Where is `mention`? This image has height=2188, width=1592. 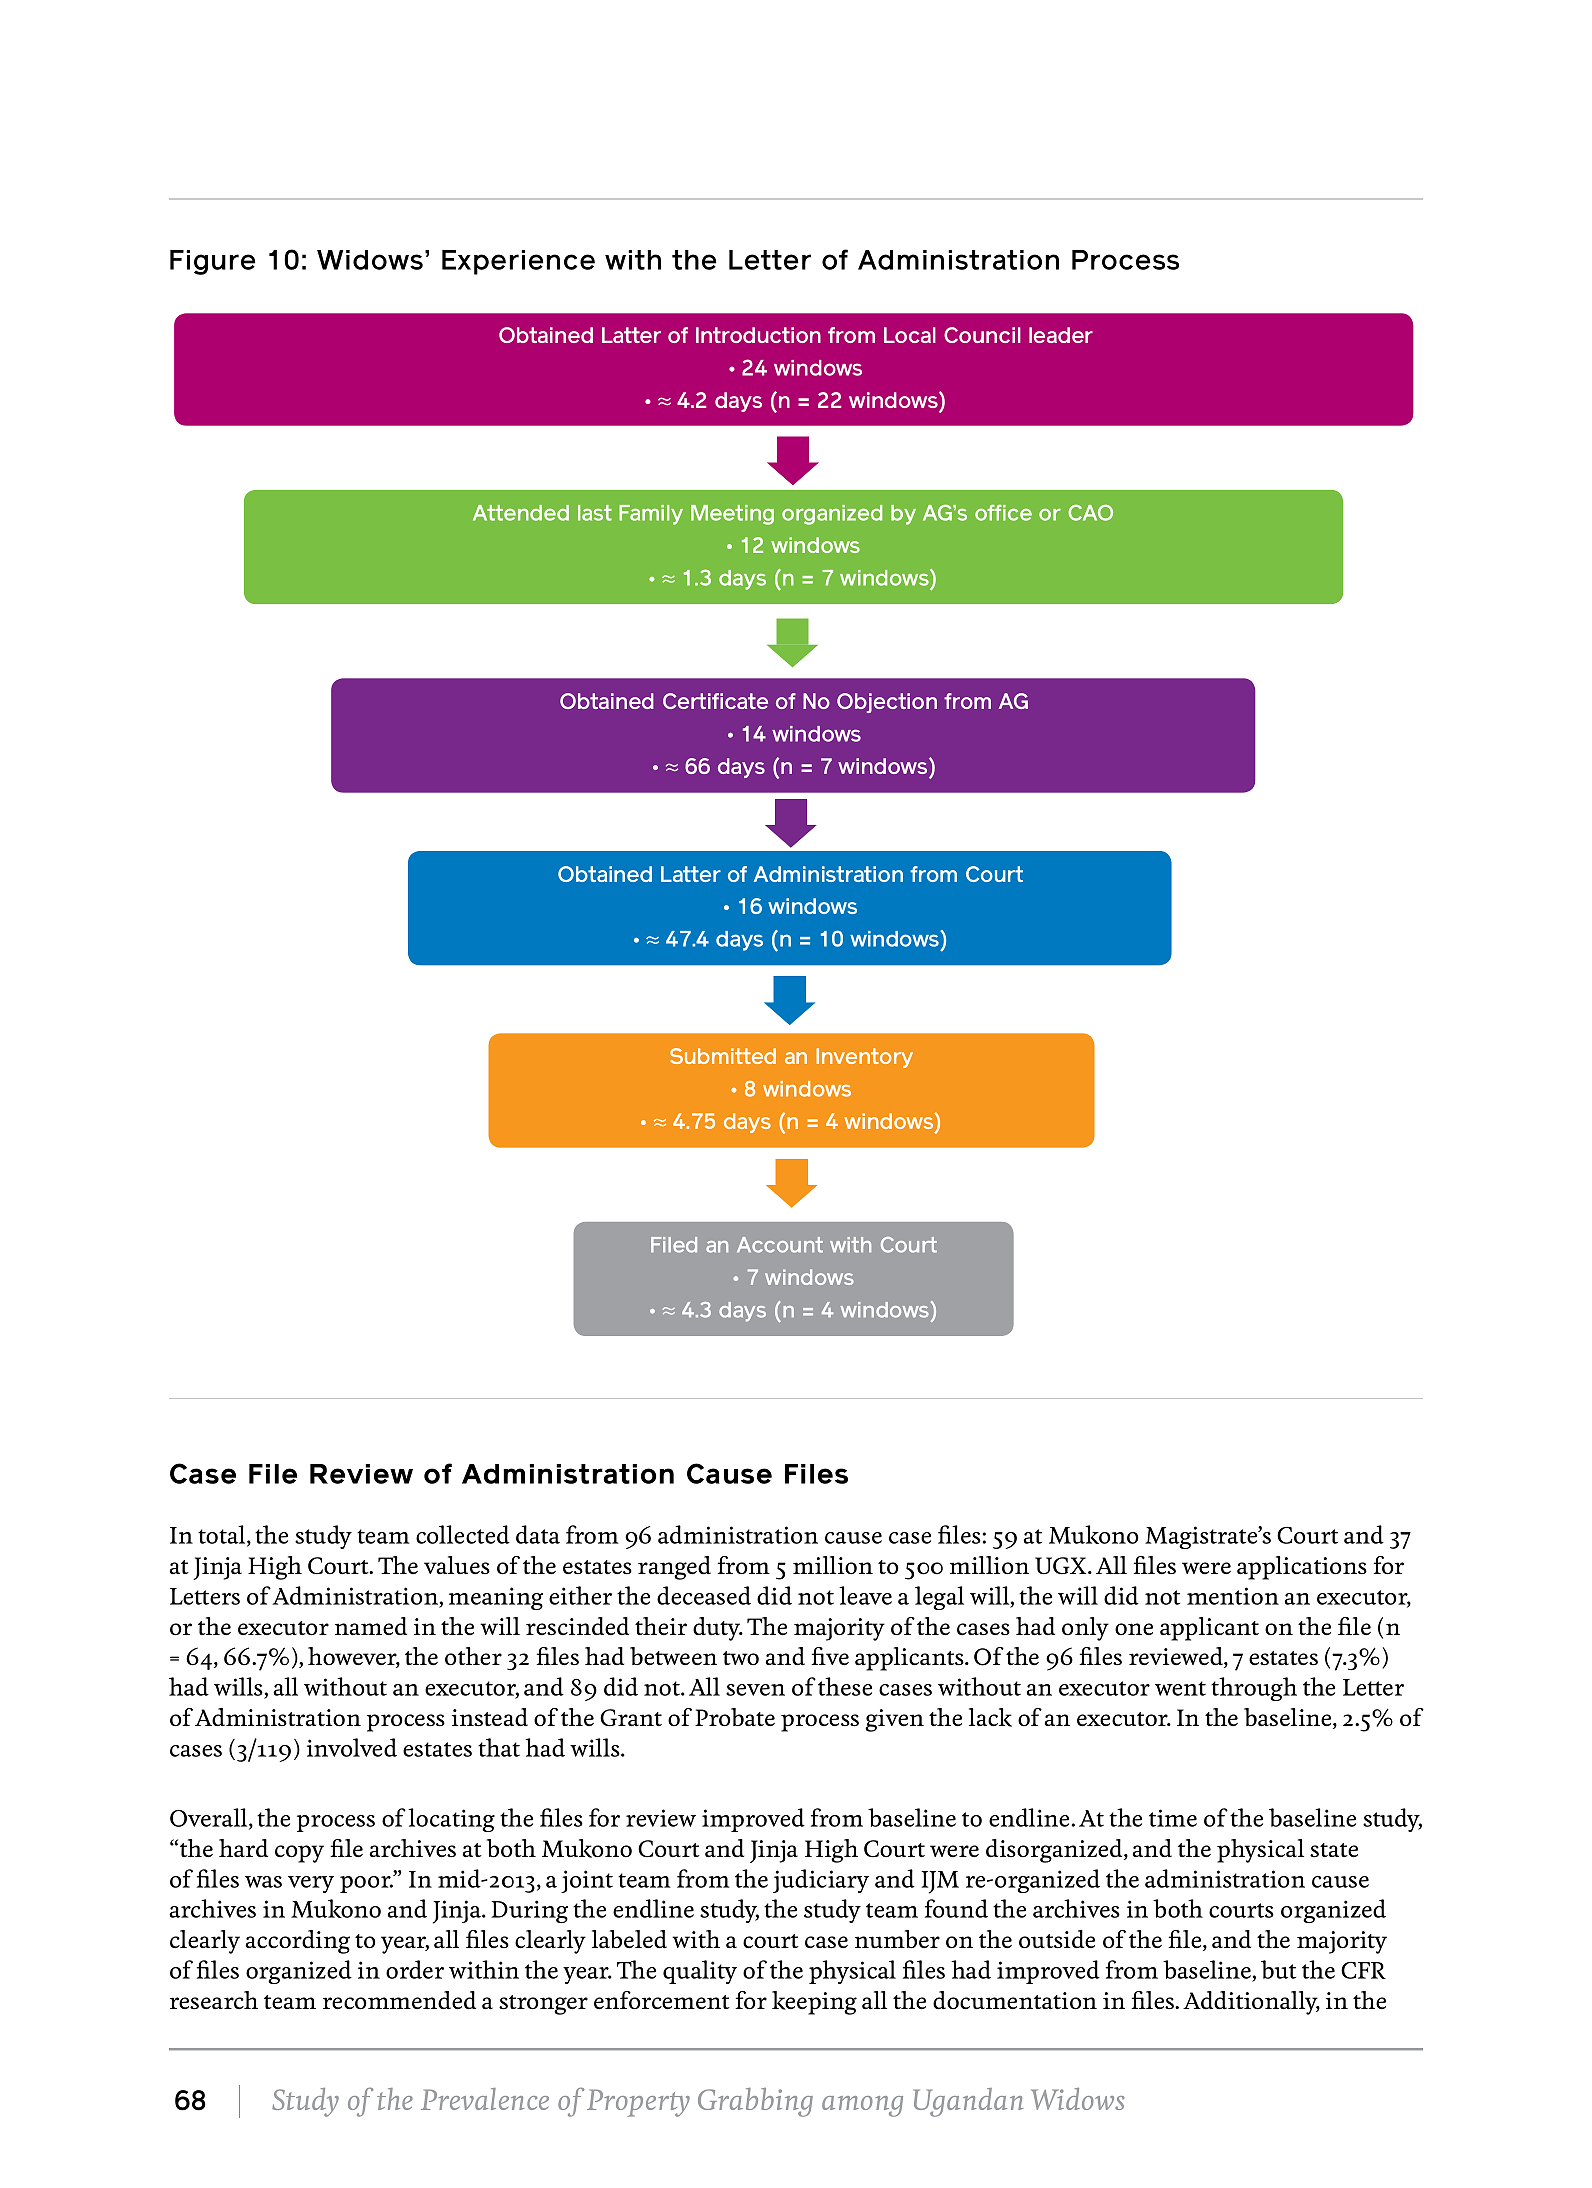
mention is located at coordinates (1233, 1596).
